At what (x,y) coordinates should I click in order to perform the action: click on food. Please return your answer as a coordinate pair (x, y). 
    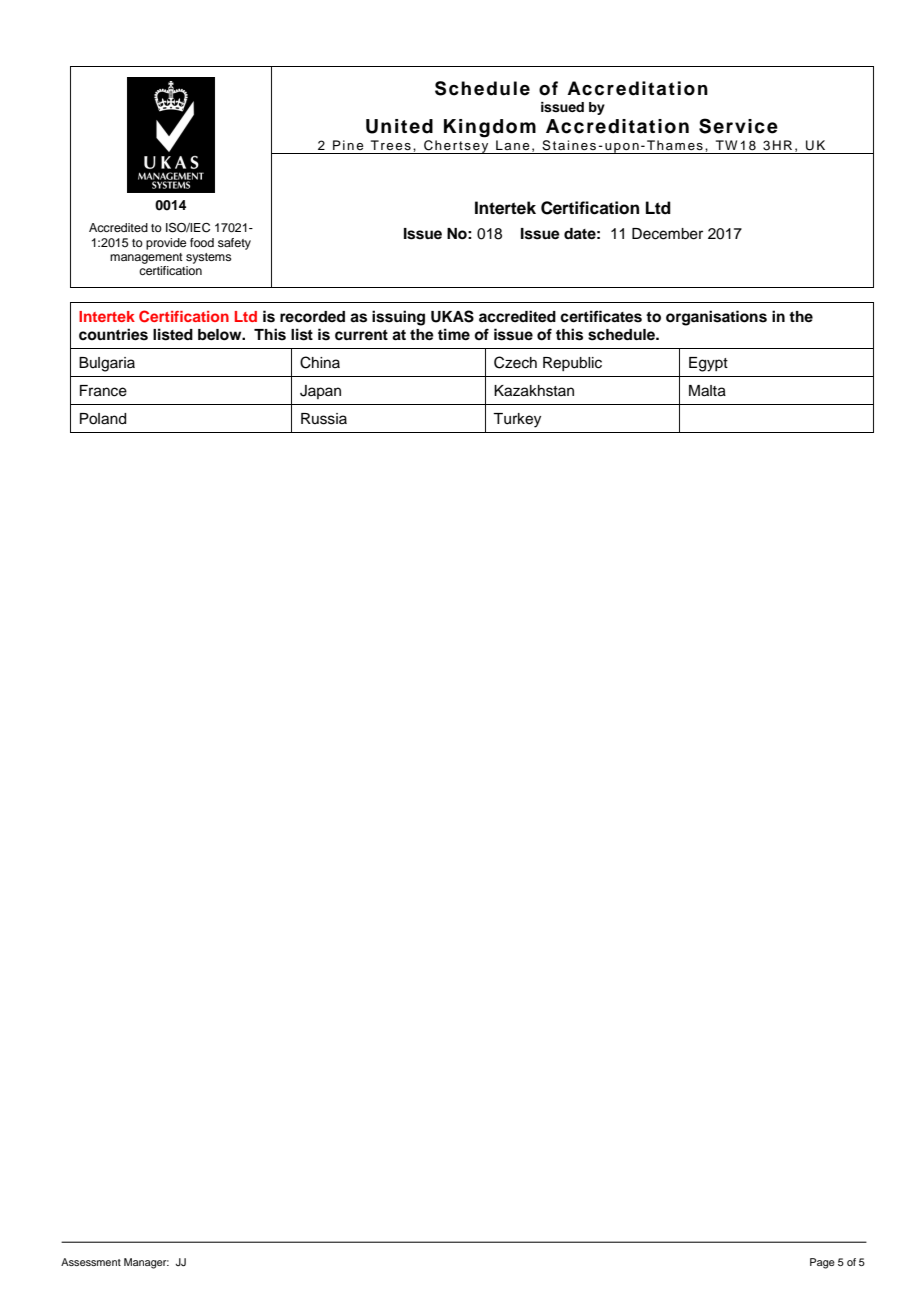
    Looking at the image, I should click on (202, 242).
